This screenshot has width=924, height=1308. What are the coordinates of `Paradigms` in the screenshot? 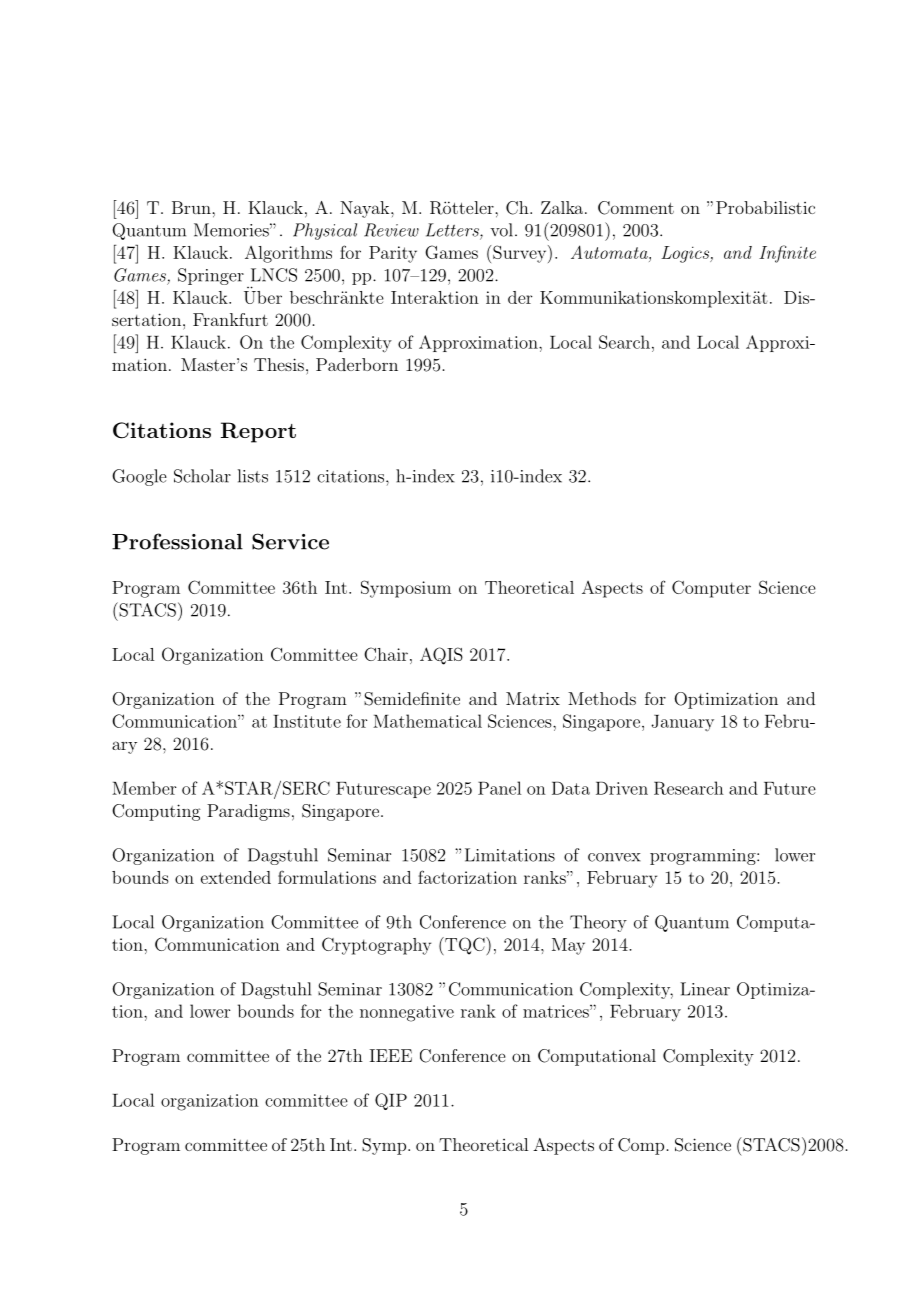 It's located at (248, 812).
